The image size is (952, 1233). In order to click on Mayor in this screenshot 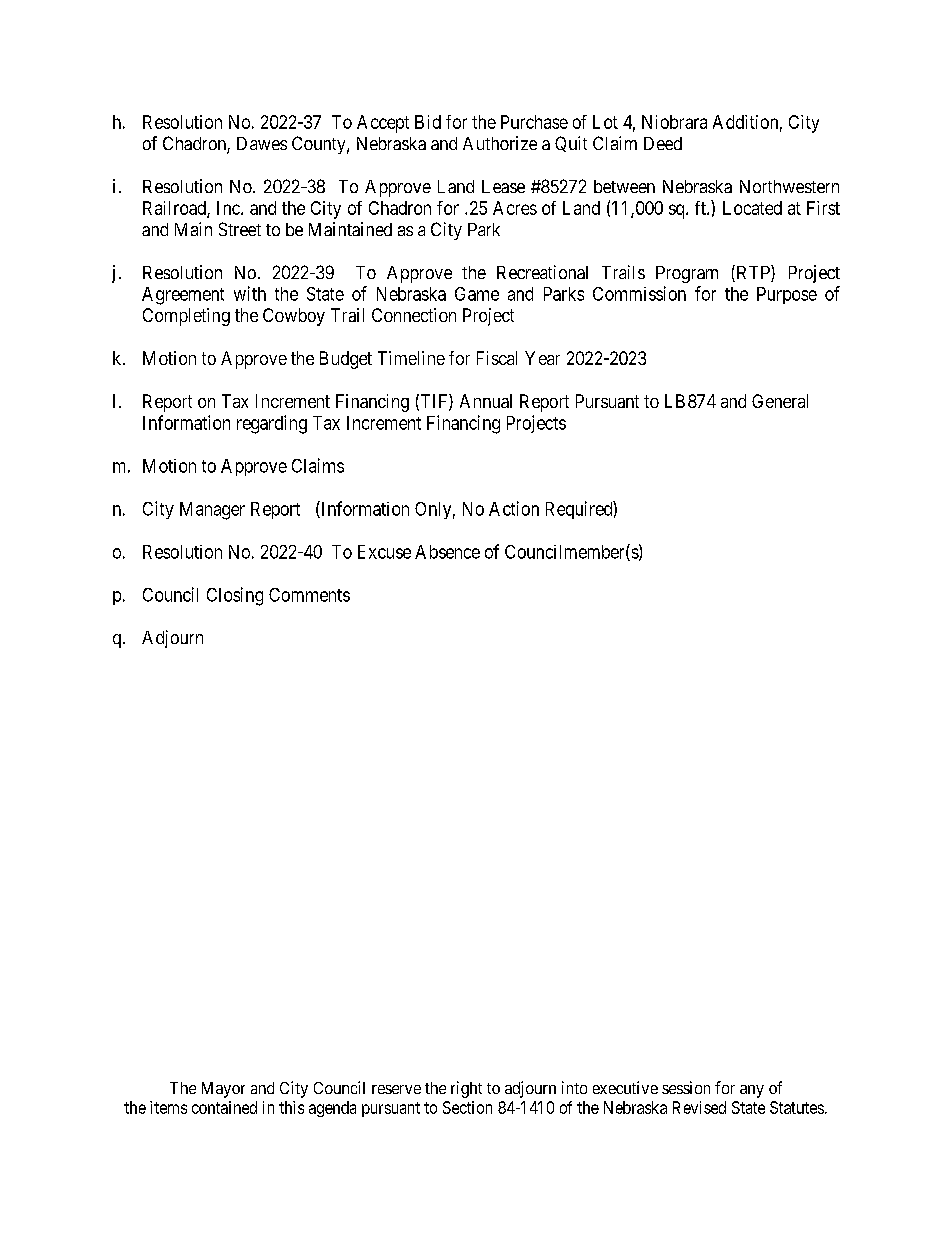, I will do `click(223, 1090)`.
